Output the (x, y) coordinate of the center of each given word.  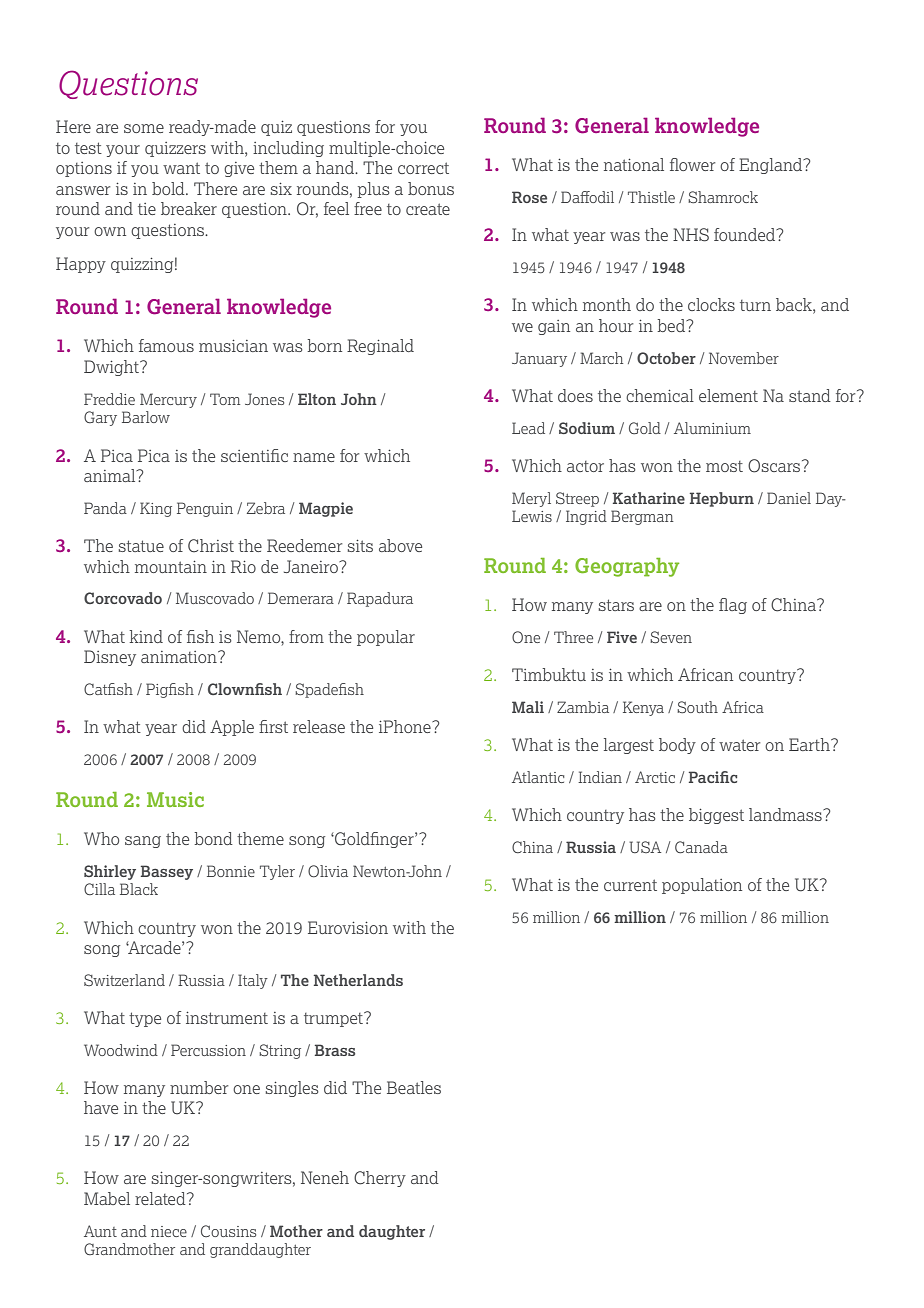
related (161, 1198)
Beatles (414, 1087)
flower (692, 164)
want (181, 168)
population (702, 886)
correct (423, 168)
